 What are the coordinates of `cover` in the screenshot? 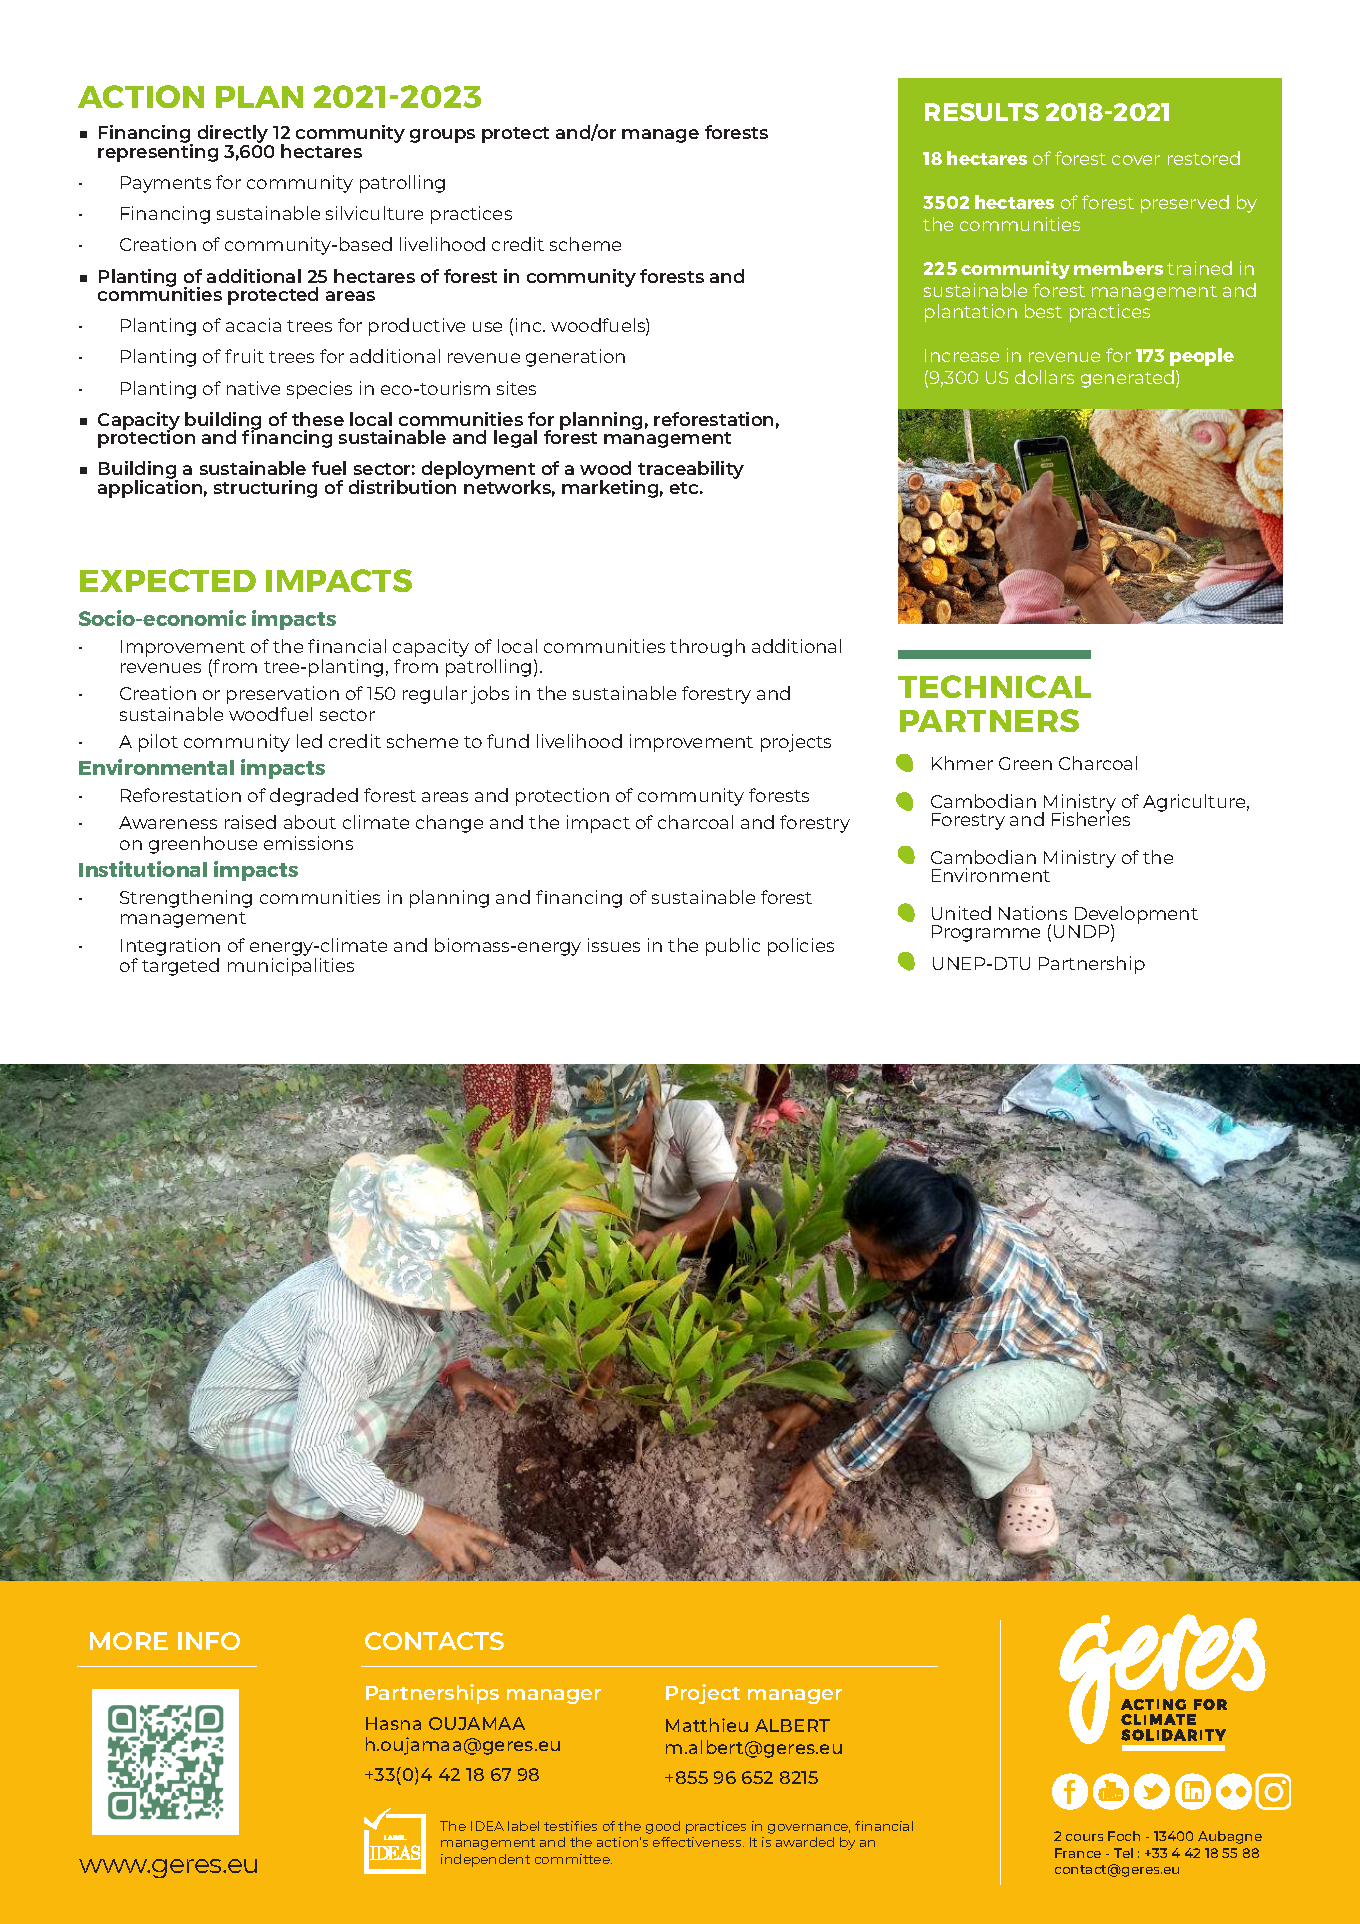 It's located at (1136, 160).
